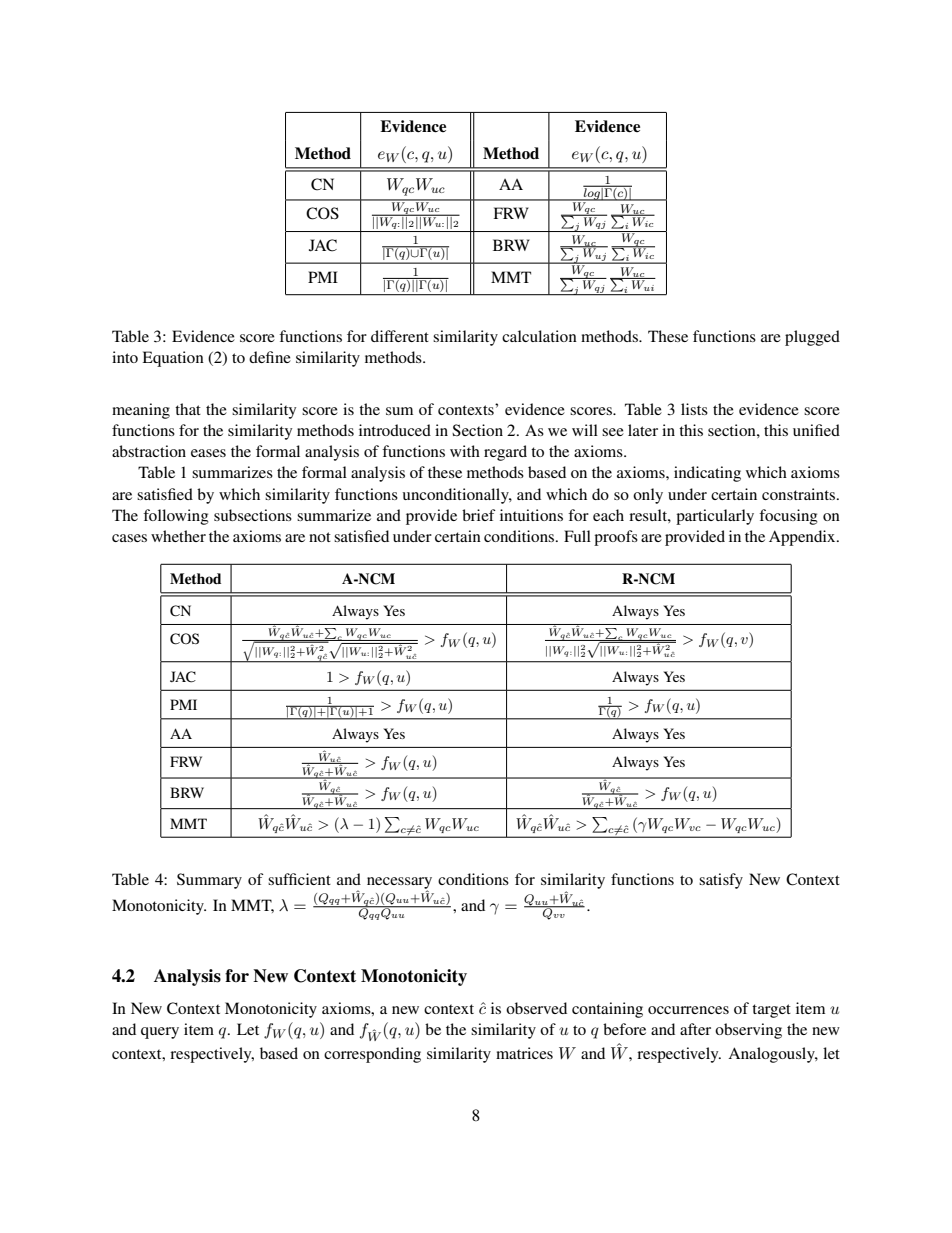 This image has height=1233, width=952. Describe the element at coordinates (539, 336) in the image. I see `calculation` at that location.
